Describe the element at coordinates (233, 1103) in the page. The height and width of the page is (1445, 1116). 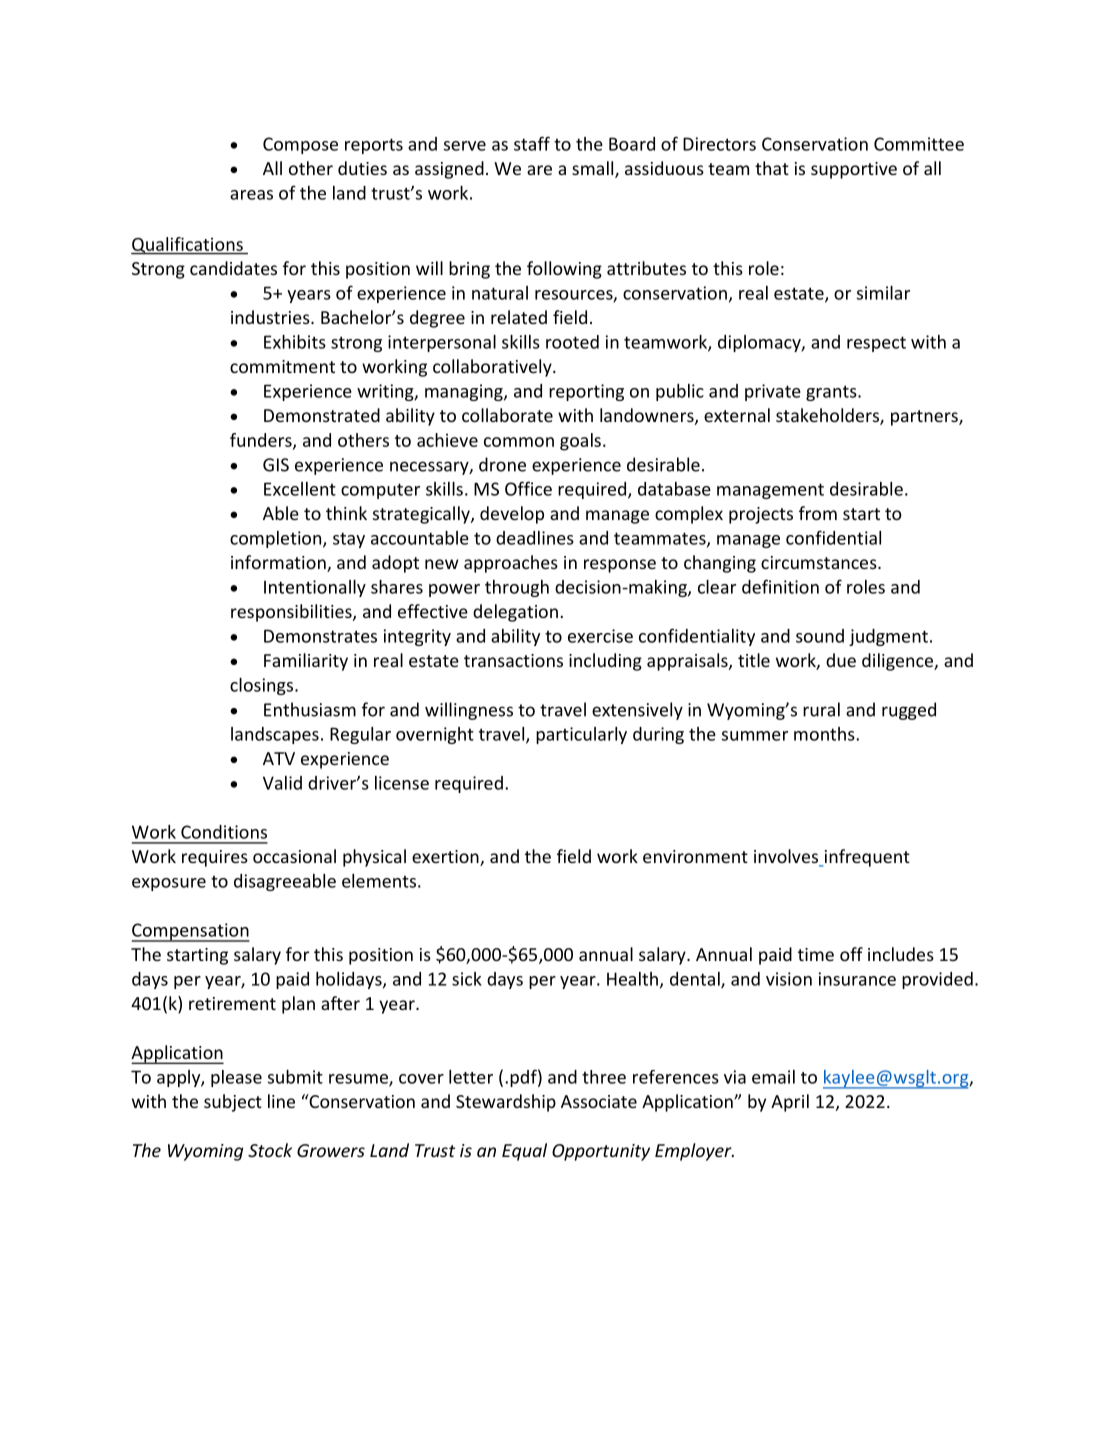
I see `subject` at that location.
